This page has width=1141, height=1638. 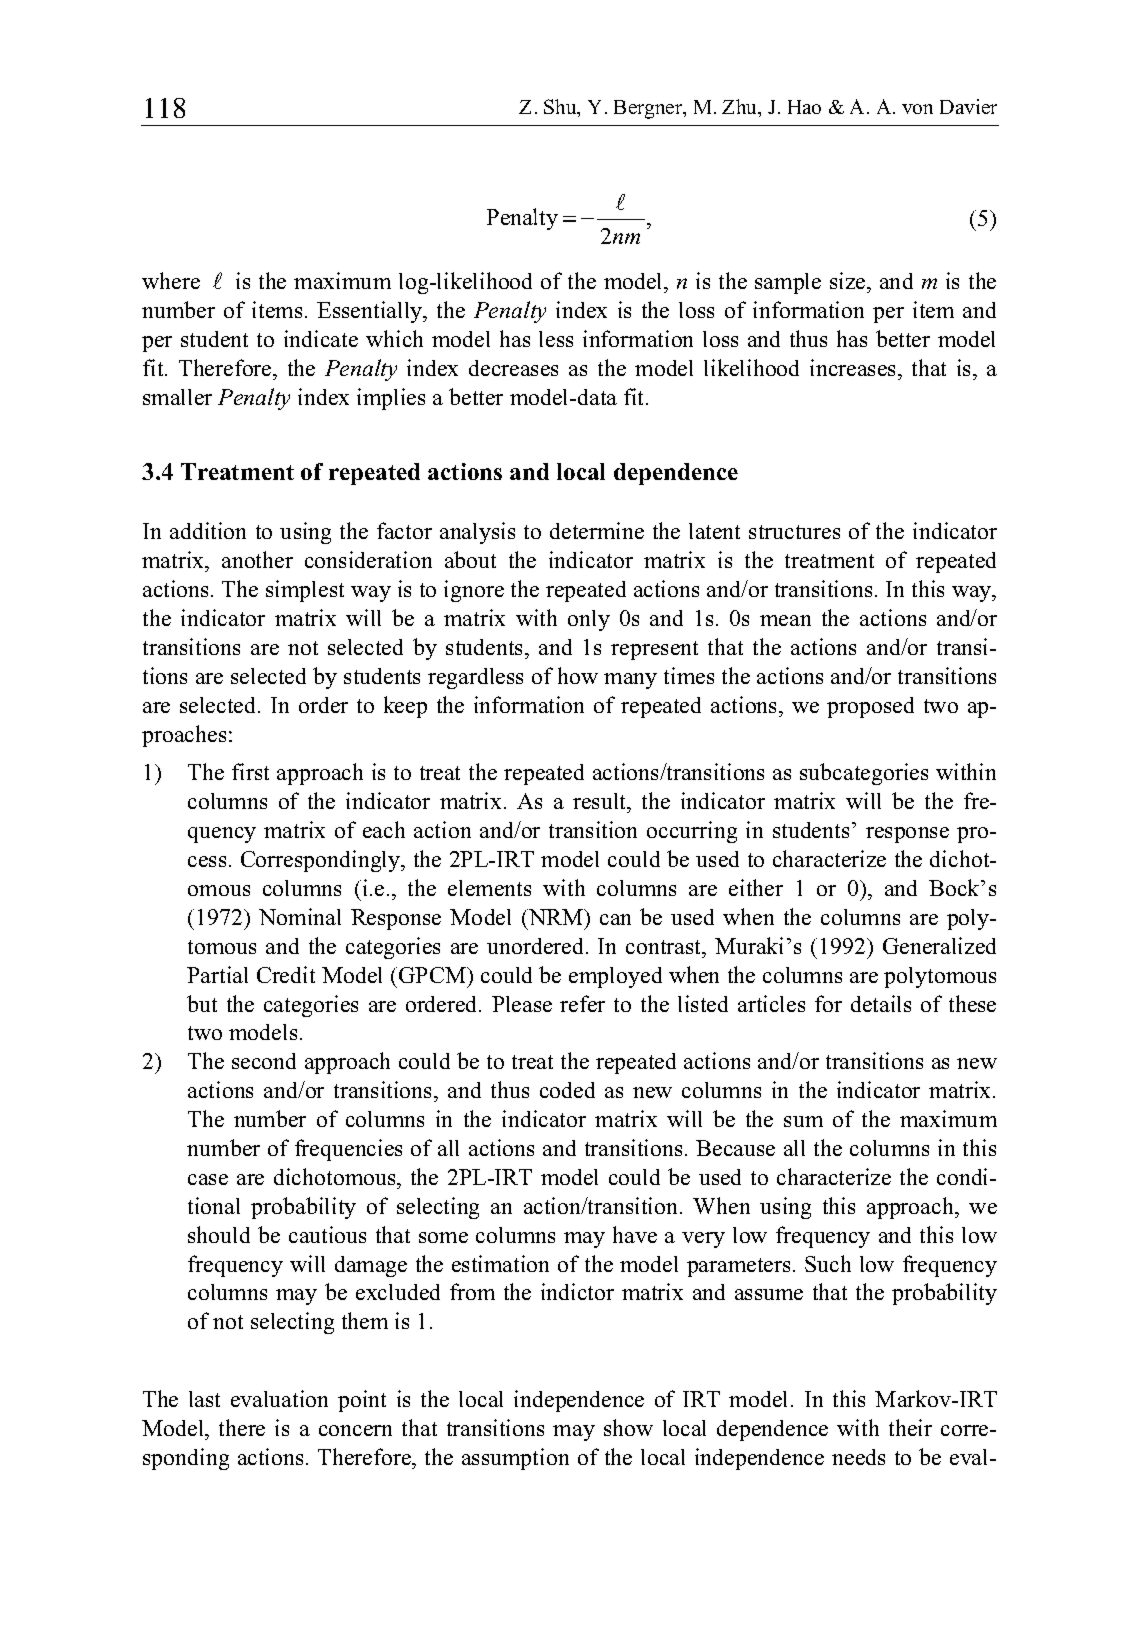 I want to click on Credit, so click(x=286, y=974).
